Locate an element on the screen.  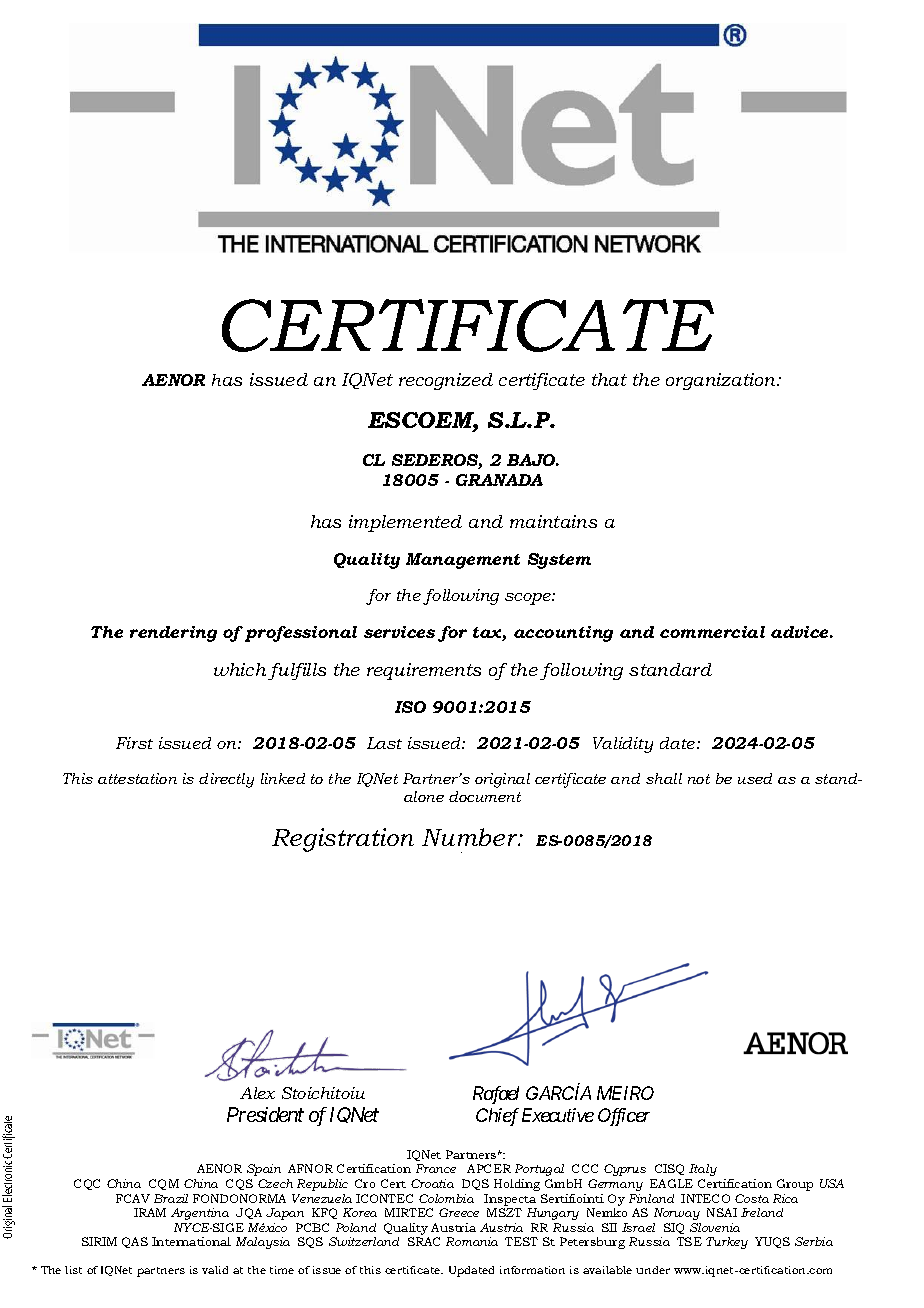
International is located at coordinates (191, 1241).
